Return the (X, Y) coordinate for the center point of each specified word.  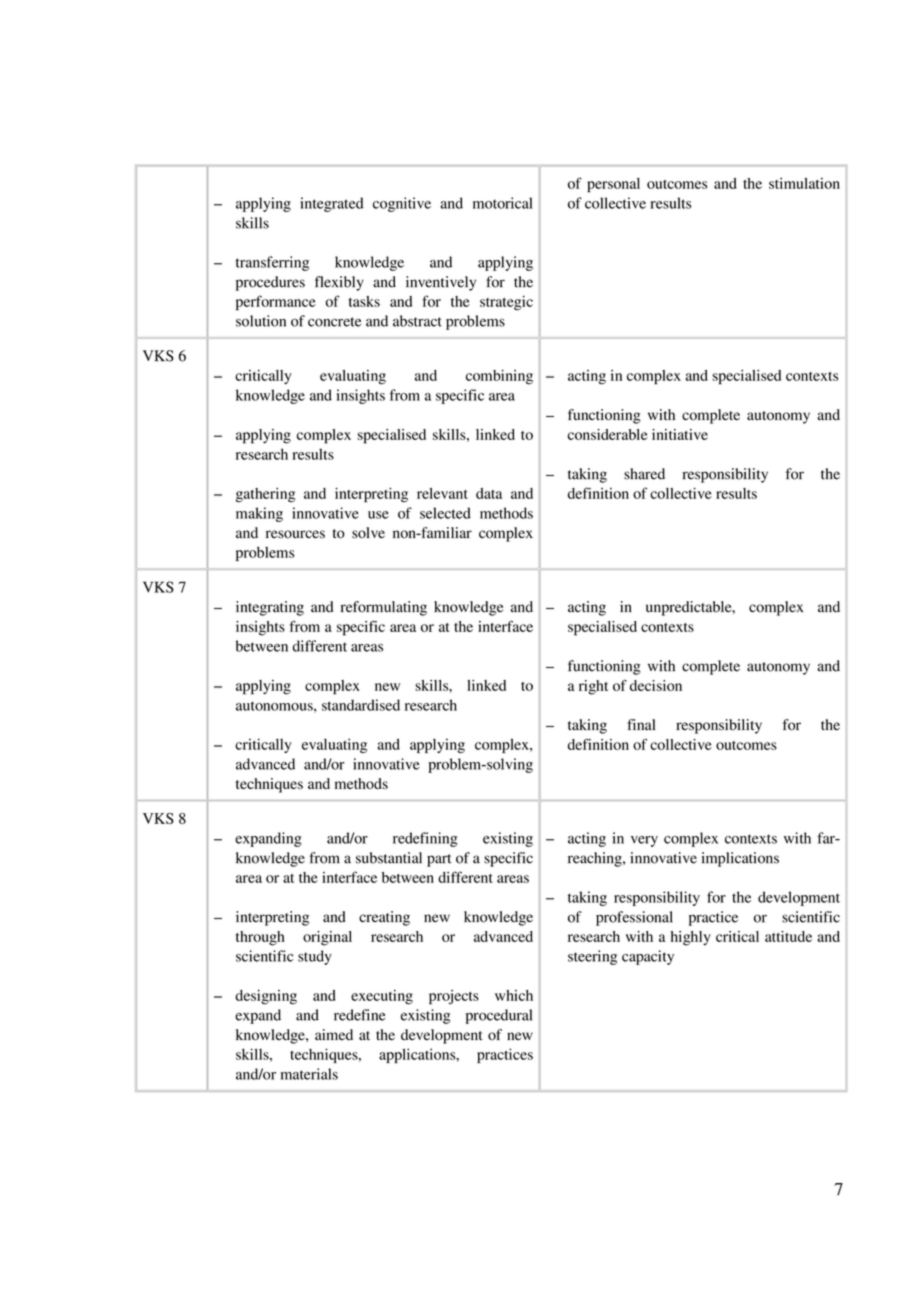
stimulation (804, 183)
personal (613, 185)
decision (656, 685)
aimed (334, 1034)
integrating (270, 608)
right (593, 687)
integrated (331, 204)
